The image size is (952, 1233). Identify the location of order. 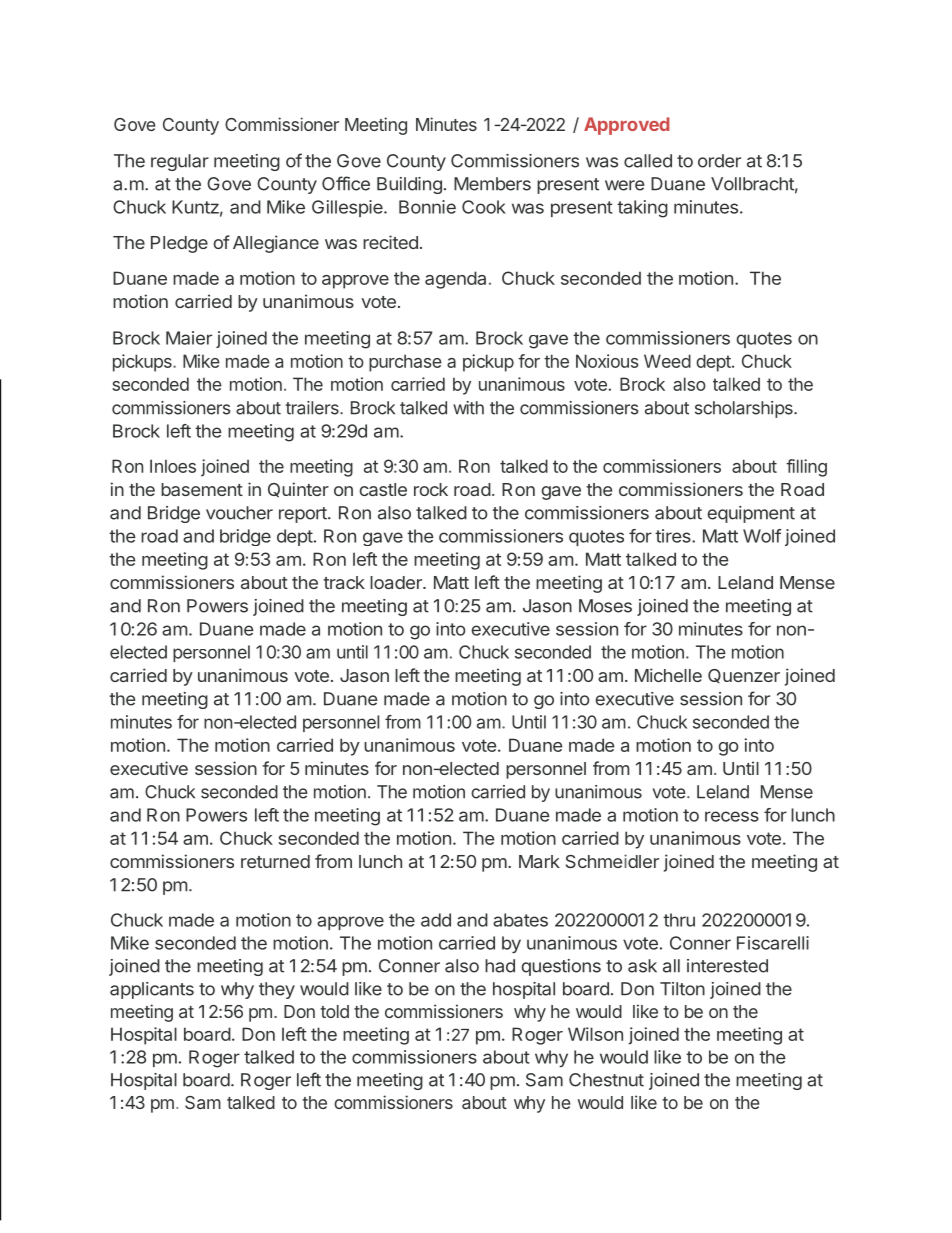
(719, 161).
